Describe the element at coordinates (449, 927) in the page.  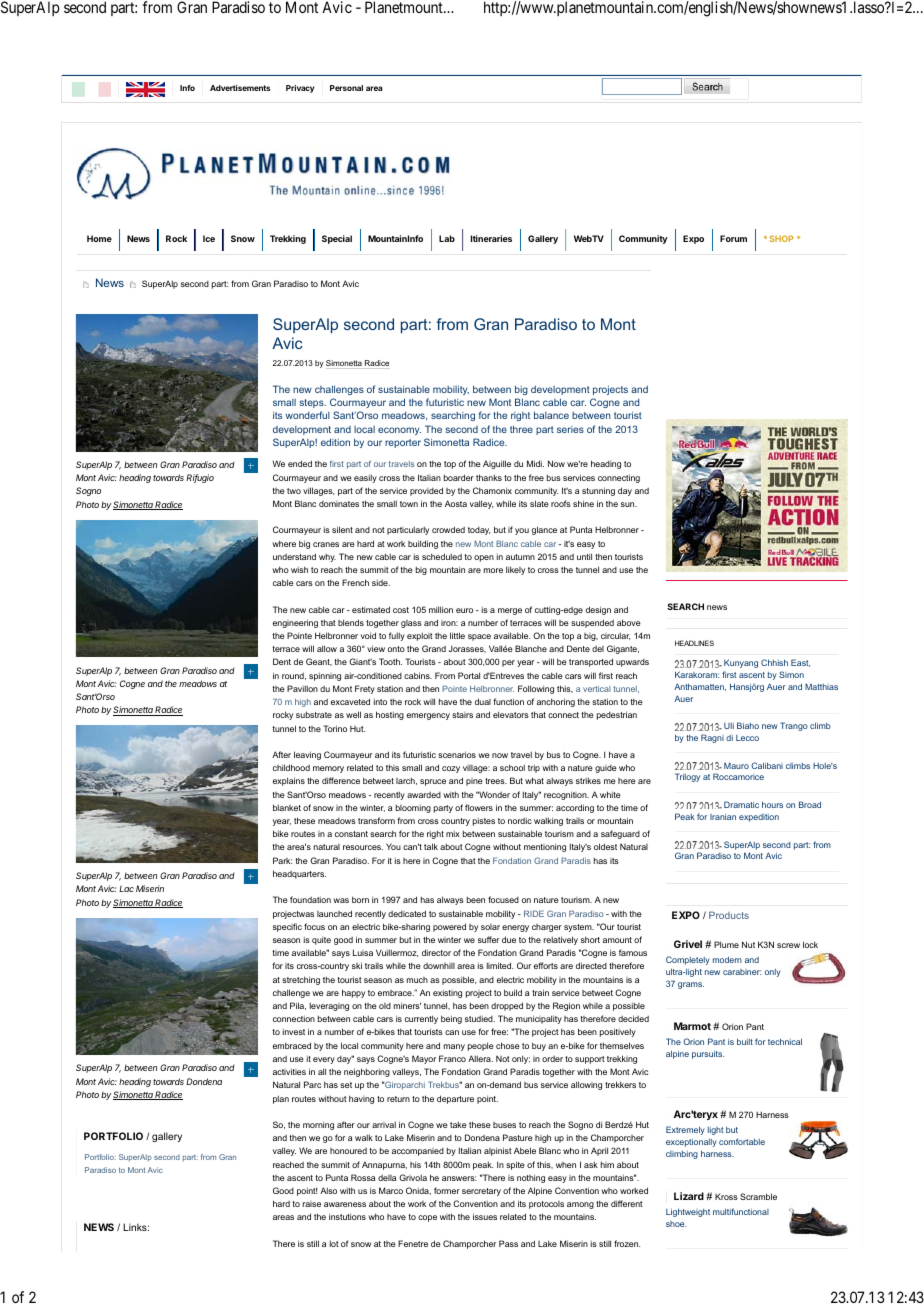
I see `powered` at that location.
